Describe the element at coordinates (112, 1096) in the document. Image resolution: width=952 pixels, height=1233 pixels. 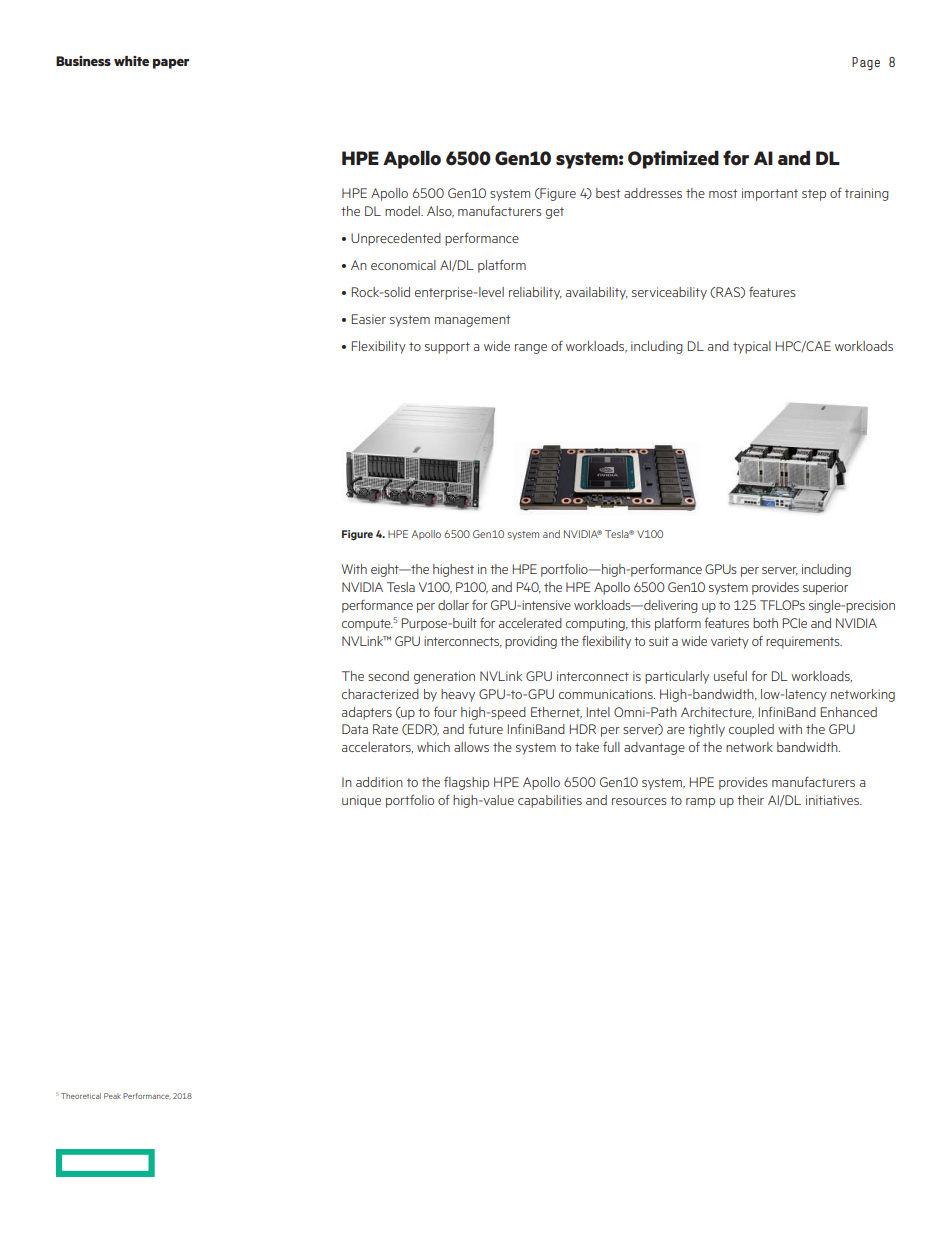
I see `Peak` at that location.
